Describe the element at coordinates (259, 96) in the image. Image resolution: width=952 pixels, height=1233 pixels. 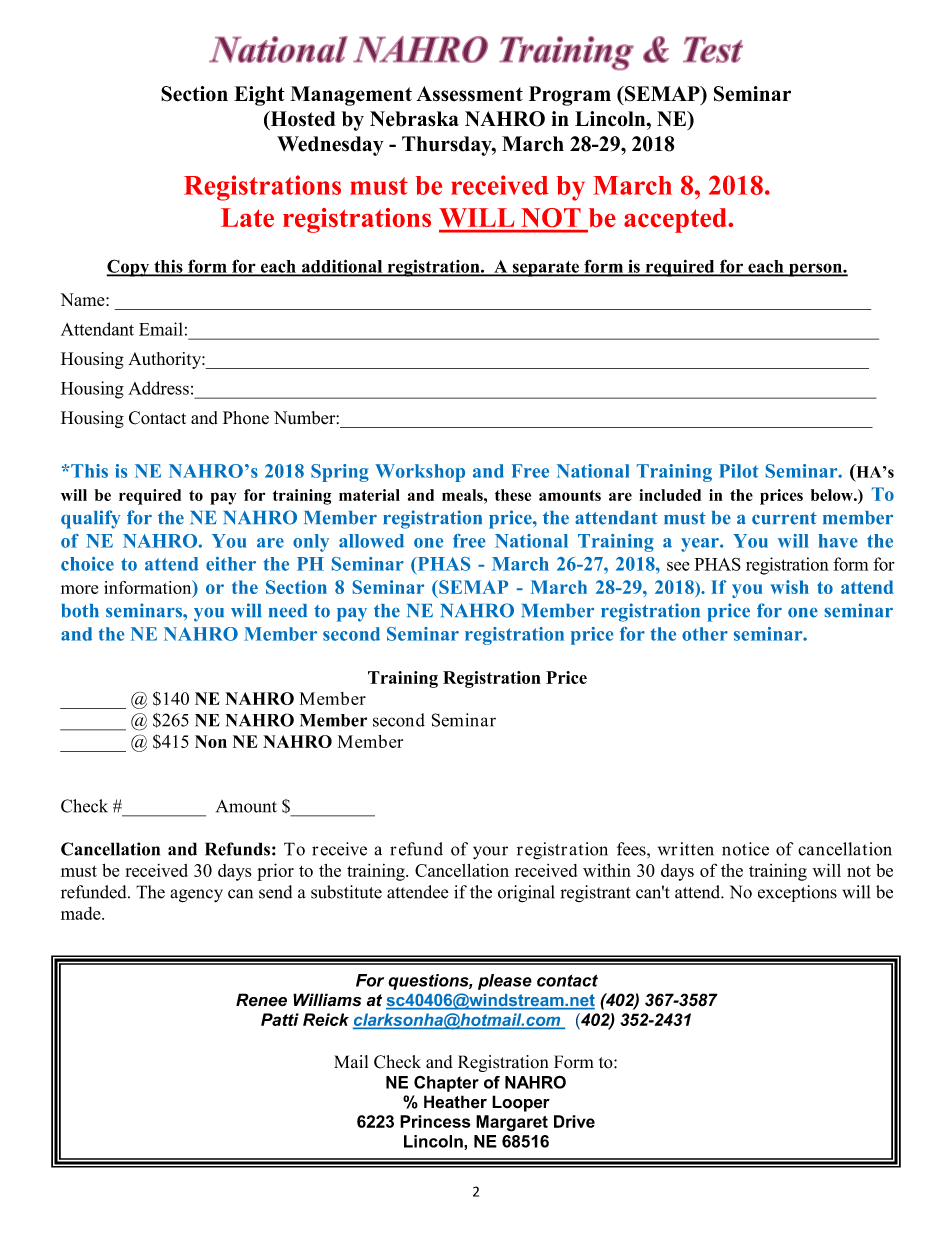
I see `Eight` at that location.
